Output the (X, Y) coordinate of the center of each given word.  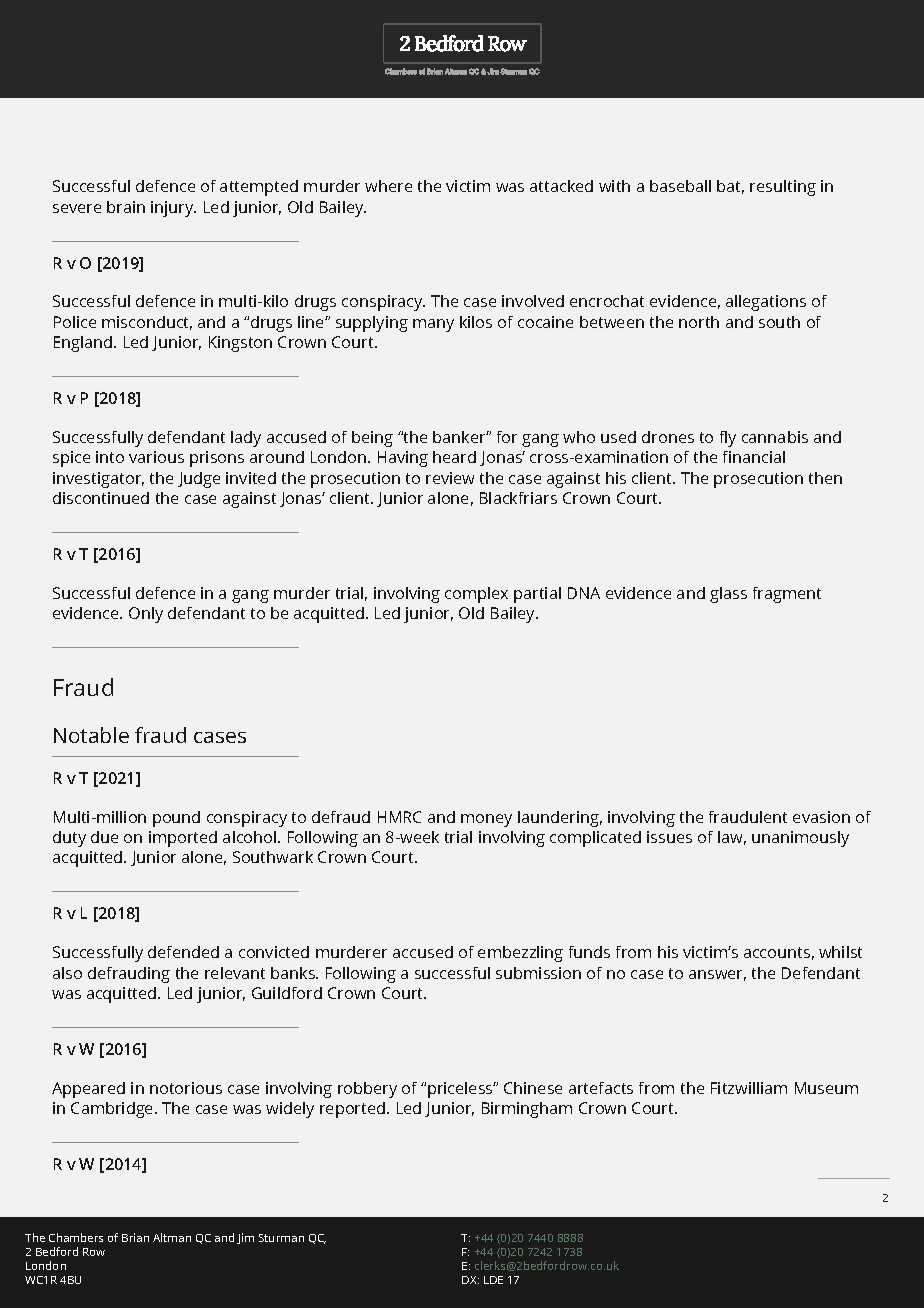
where (388, 186)
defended (183, 952)
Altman (172, 1237)
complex (476, 595)
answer (717, 975)
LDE (493, 1280)
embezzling (520, 954)
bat (730, 187)
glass (728, 595)
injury (173, 209)
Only (146, 615)
